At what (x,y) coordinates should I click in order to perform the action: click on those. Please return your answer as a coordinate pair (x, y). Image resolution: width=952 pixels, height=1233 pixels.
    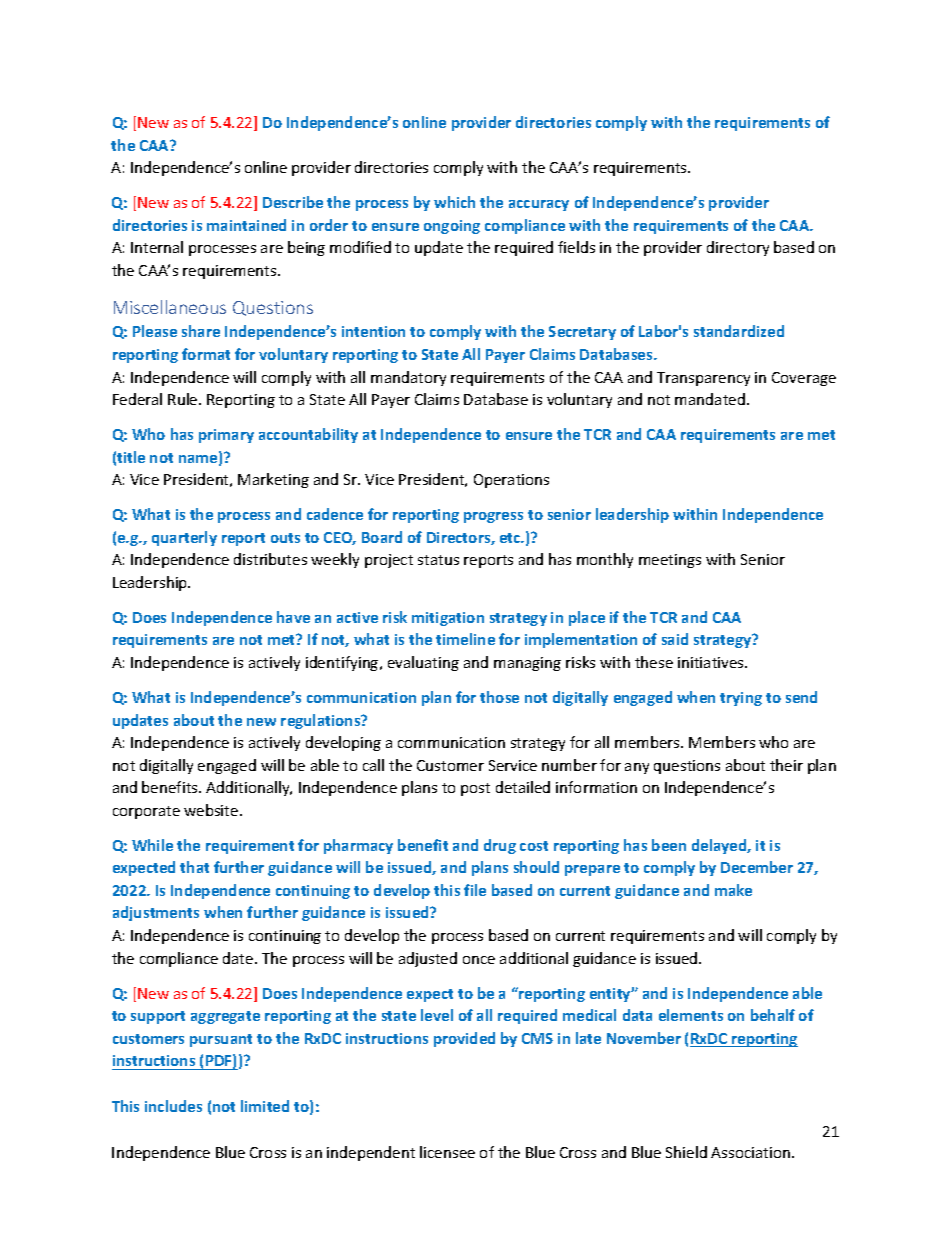
    Looking at the image, I should click on (499, 697).
